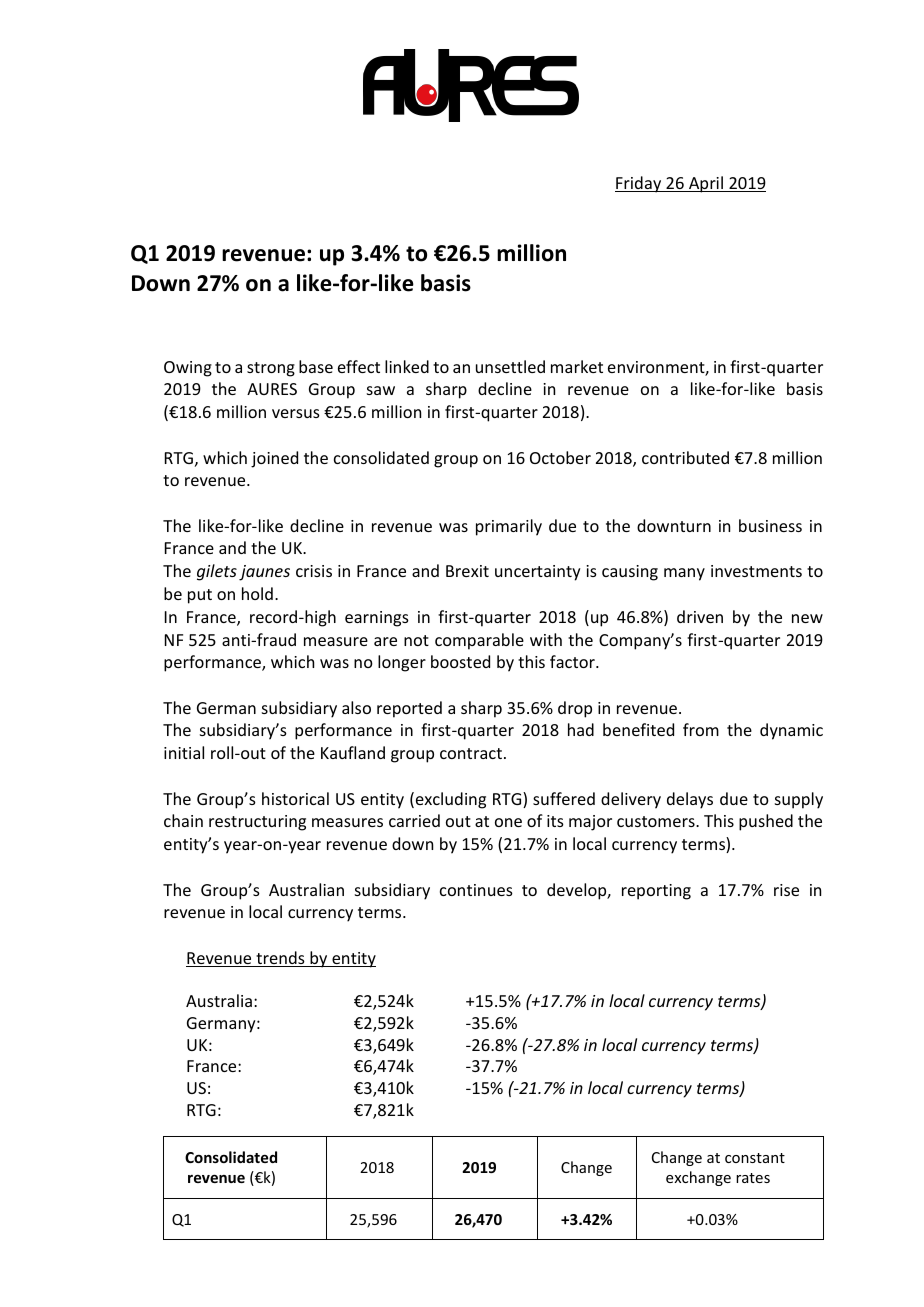 The image size is (924, 1307). What do you see at coordinates (257, 823) in the screenshot?
I see `restructuring` at bounding box center [257, 823].
